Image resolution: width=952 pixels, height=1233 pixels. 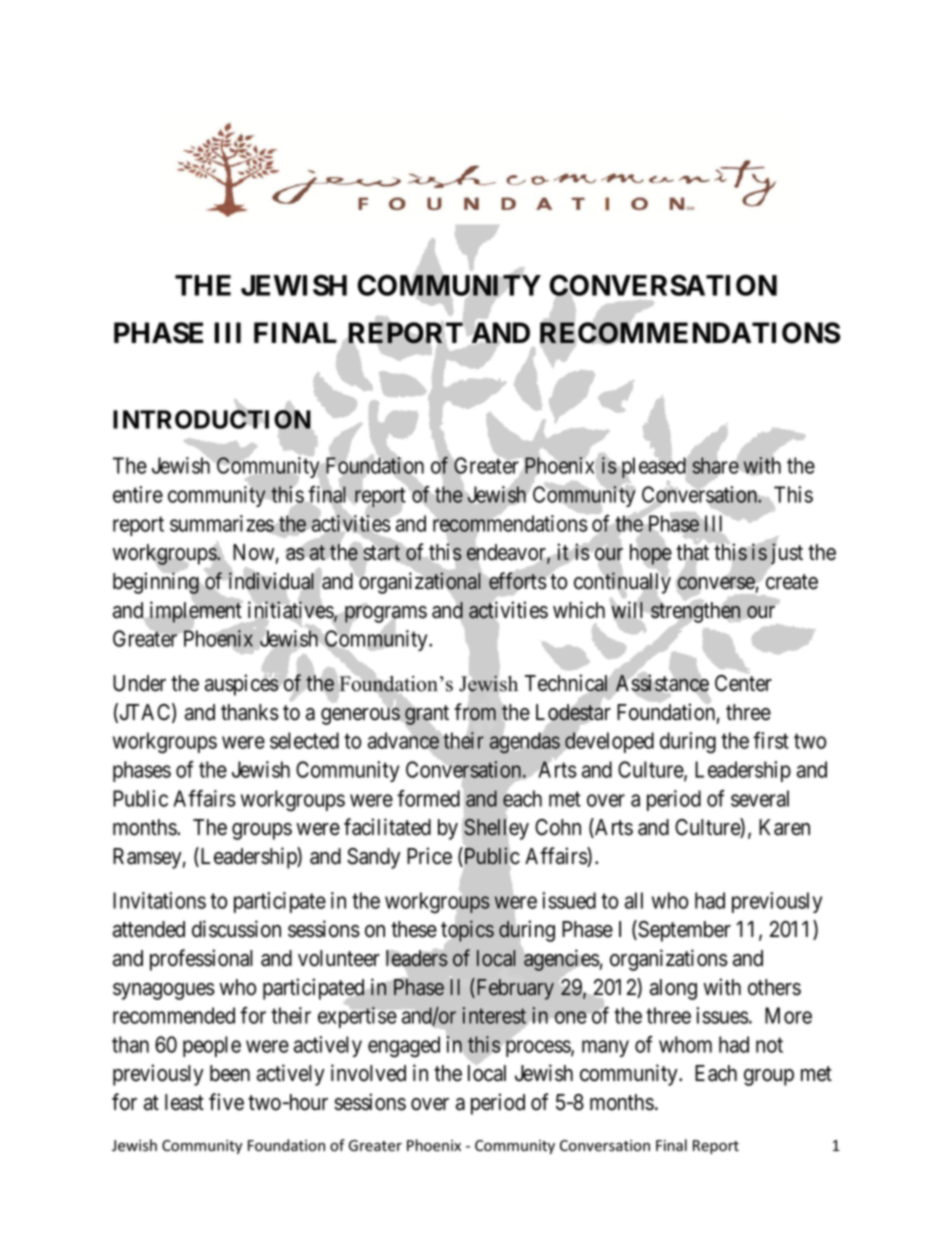 What do you see at coordinates (429, 856) in the screenshot?
I see `Price` at bounding box center [429, 856].
